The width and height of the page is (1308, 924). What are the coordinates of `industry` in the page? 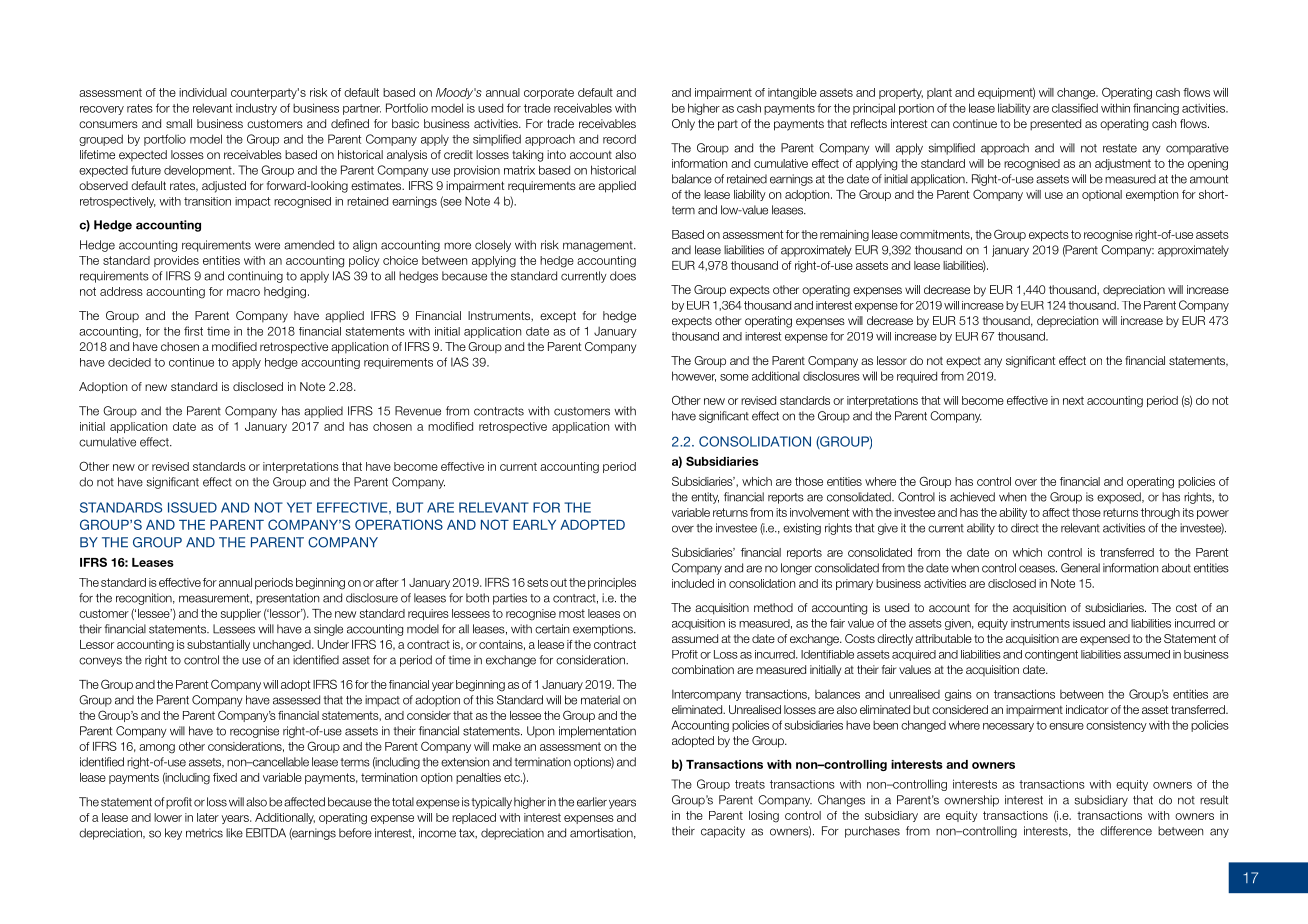 It's located at (256, 109).
